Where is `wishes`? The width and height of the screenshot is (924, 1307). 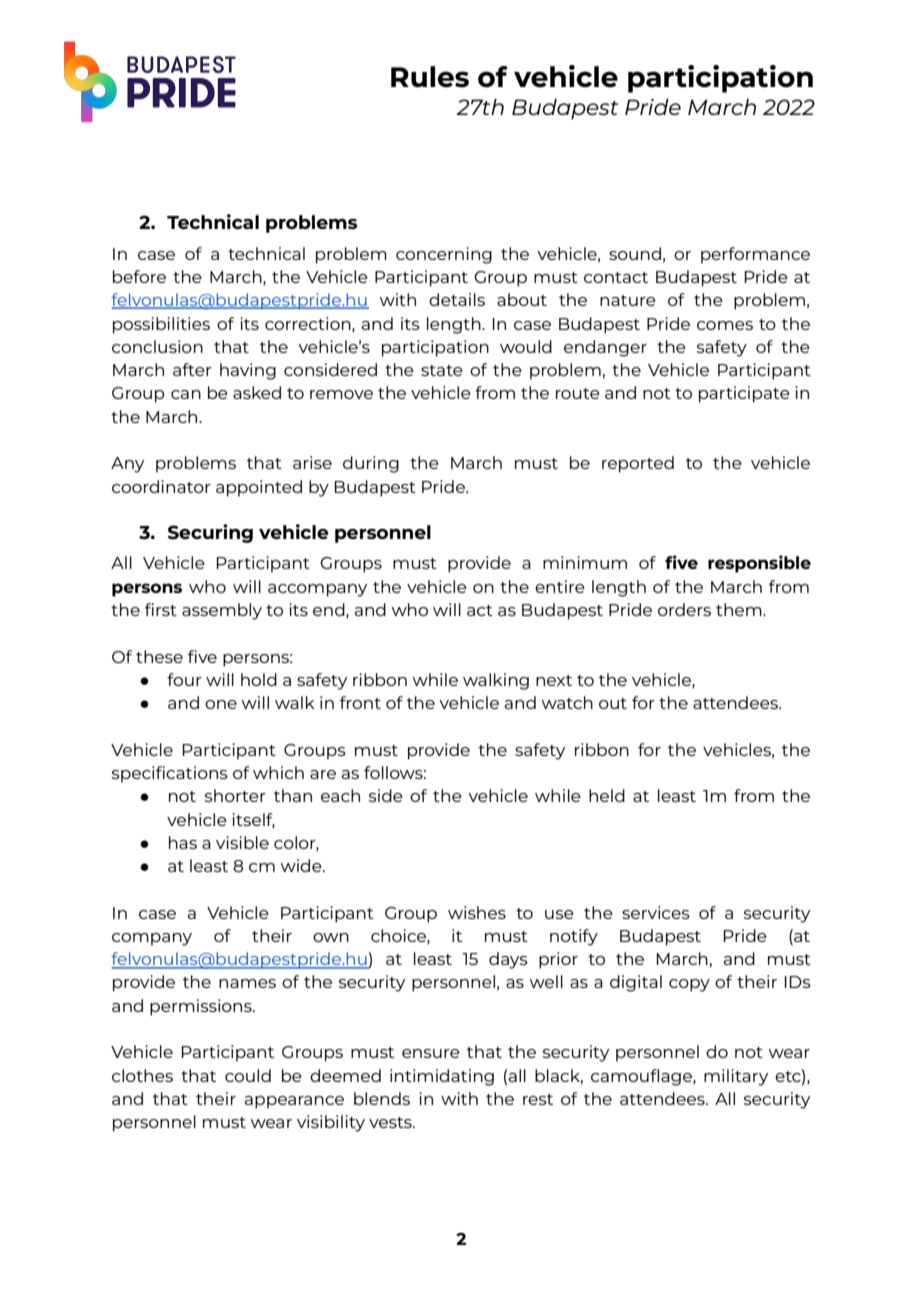 wishes is located at coordinates (477, 912).
